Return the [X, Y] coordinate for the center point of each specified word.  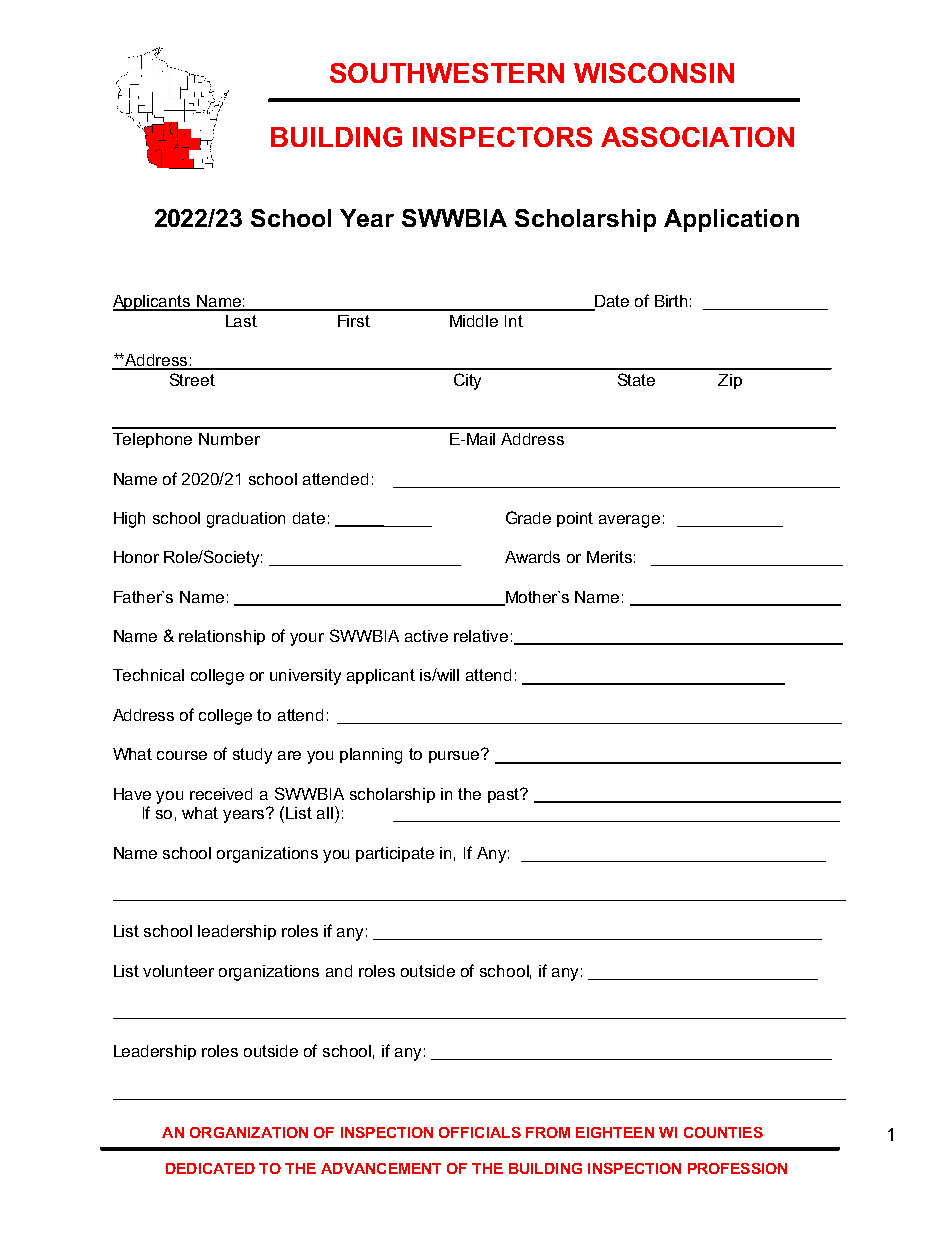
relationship [222, 637]
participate [395, 854]
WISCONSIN [654, 73]
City [467, 381]
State [636, 379]
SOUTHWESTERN [447, 73]
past [505, 795]
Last [241, 321]
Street [192, 379]
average [629, 521]
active [426, 636]
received [221, 794]
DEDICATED [210, 1168]
